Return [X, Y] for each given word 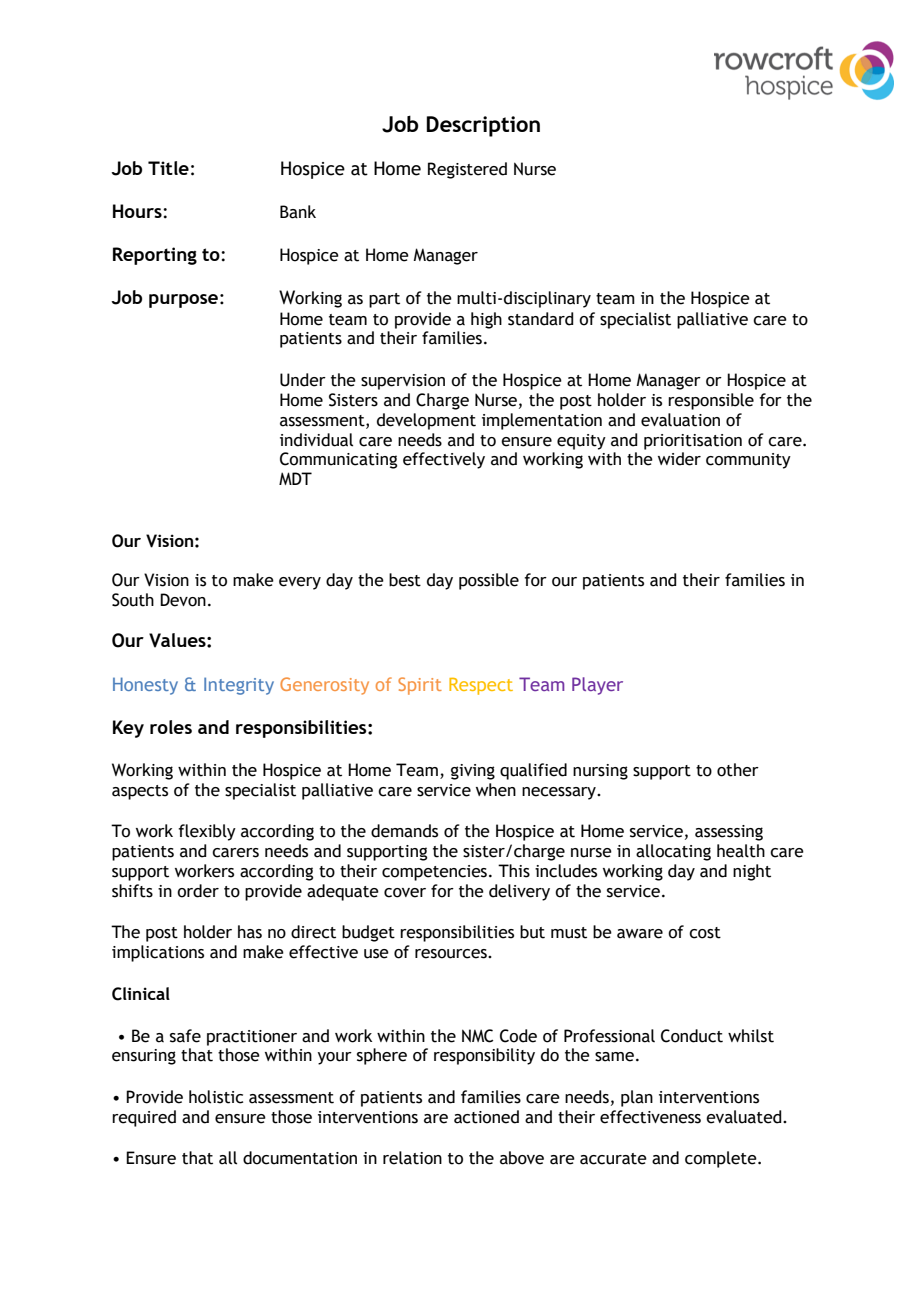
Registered [467, 170]
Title [168, 168]
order [198, 891]
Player [597, 686]
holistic [216, 1097]
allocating [673, 852]
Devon [183, 600]
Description [483, 126]
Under [303, 380]
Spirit [420, 686]
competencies [434, 873]
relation [412, 1158]
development [426, 421]
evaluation [680, 420]
